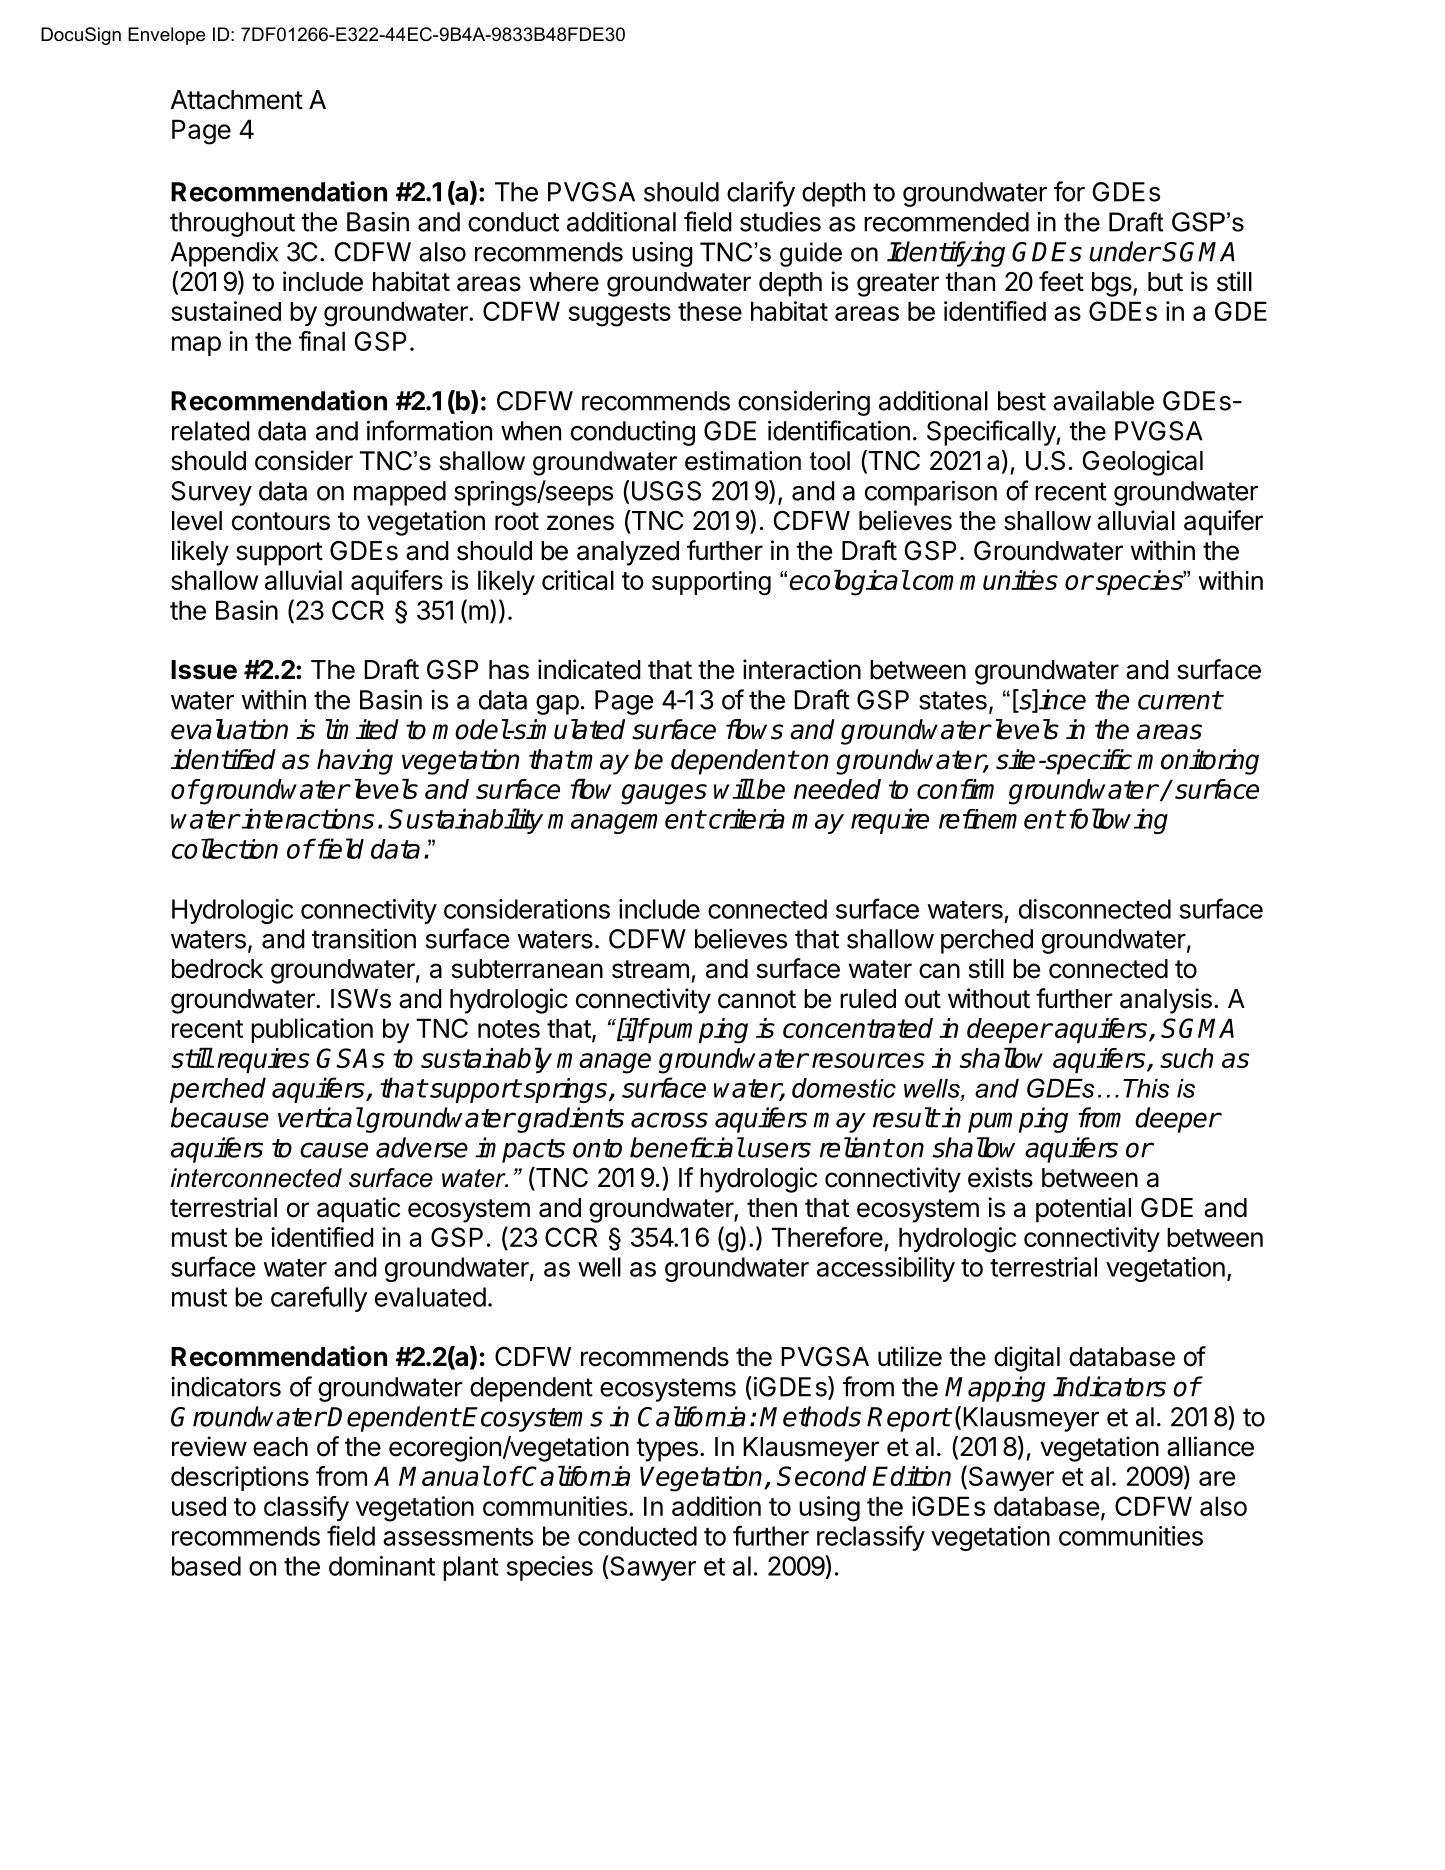 The image size is (1445, 1870). I want to click on Attachment, so click(237, 100).
